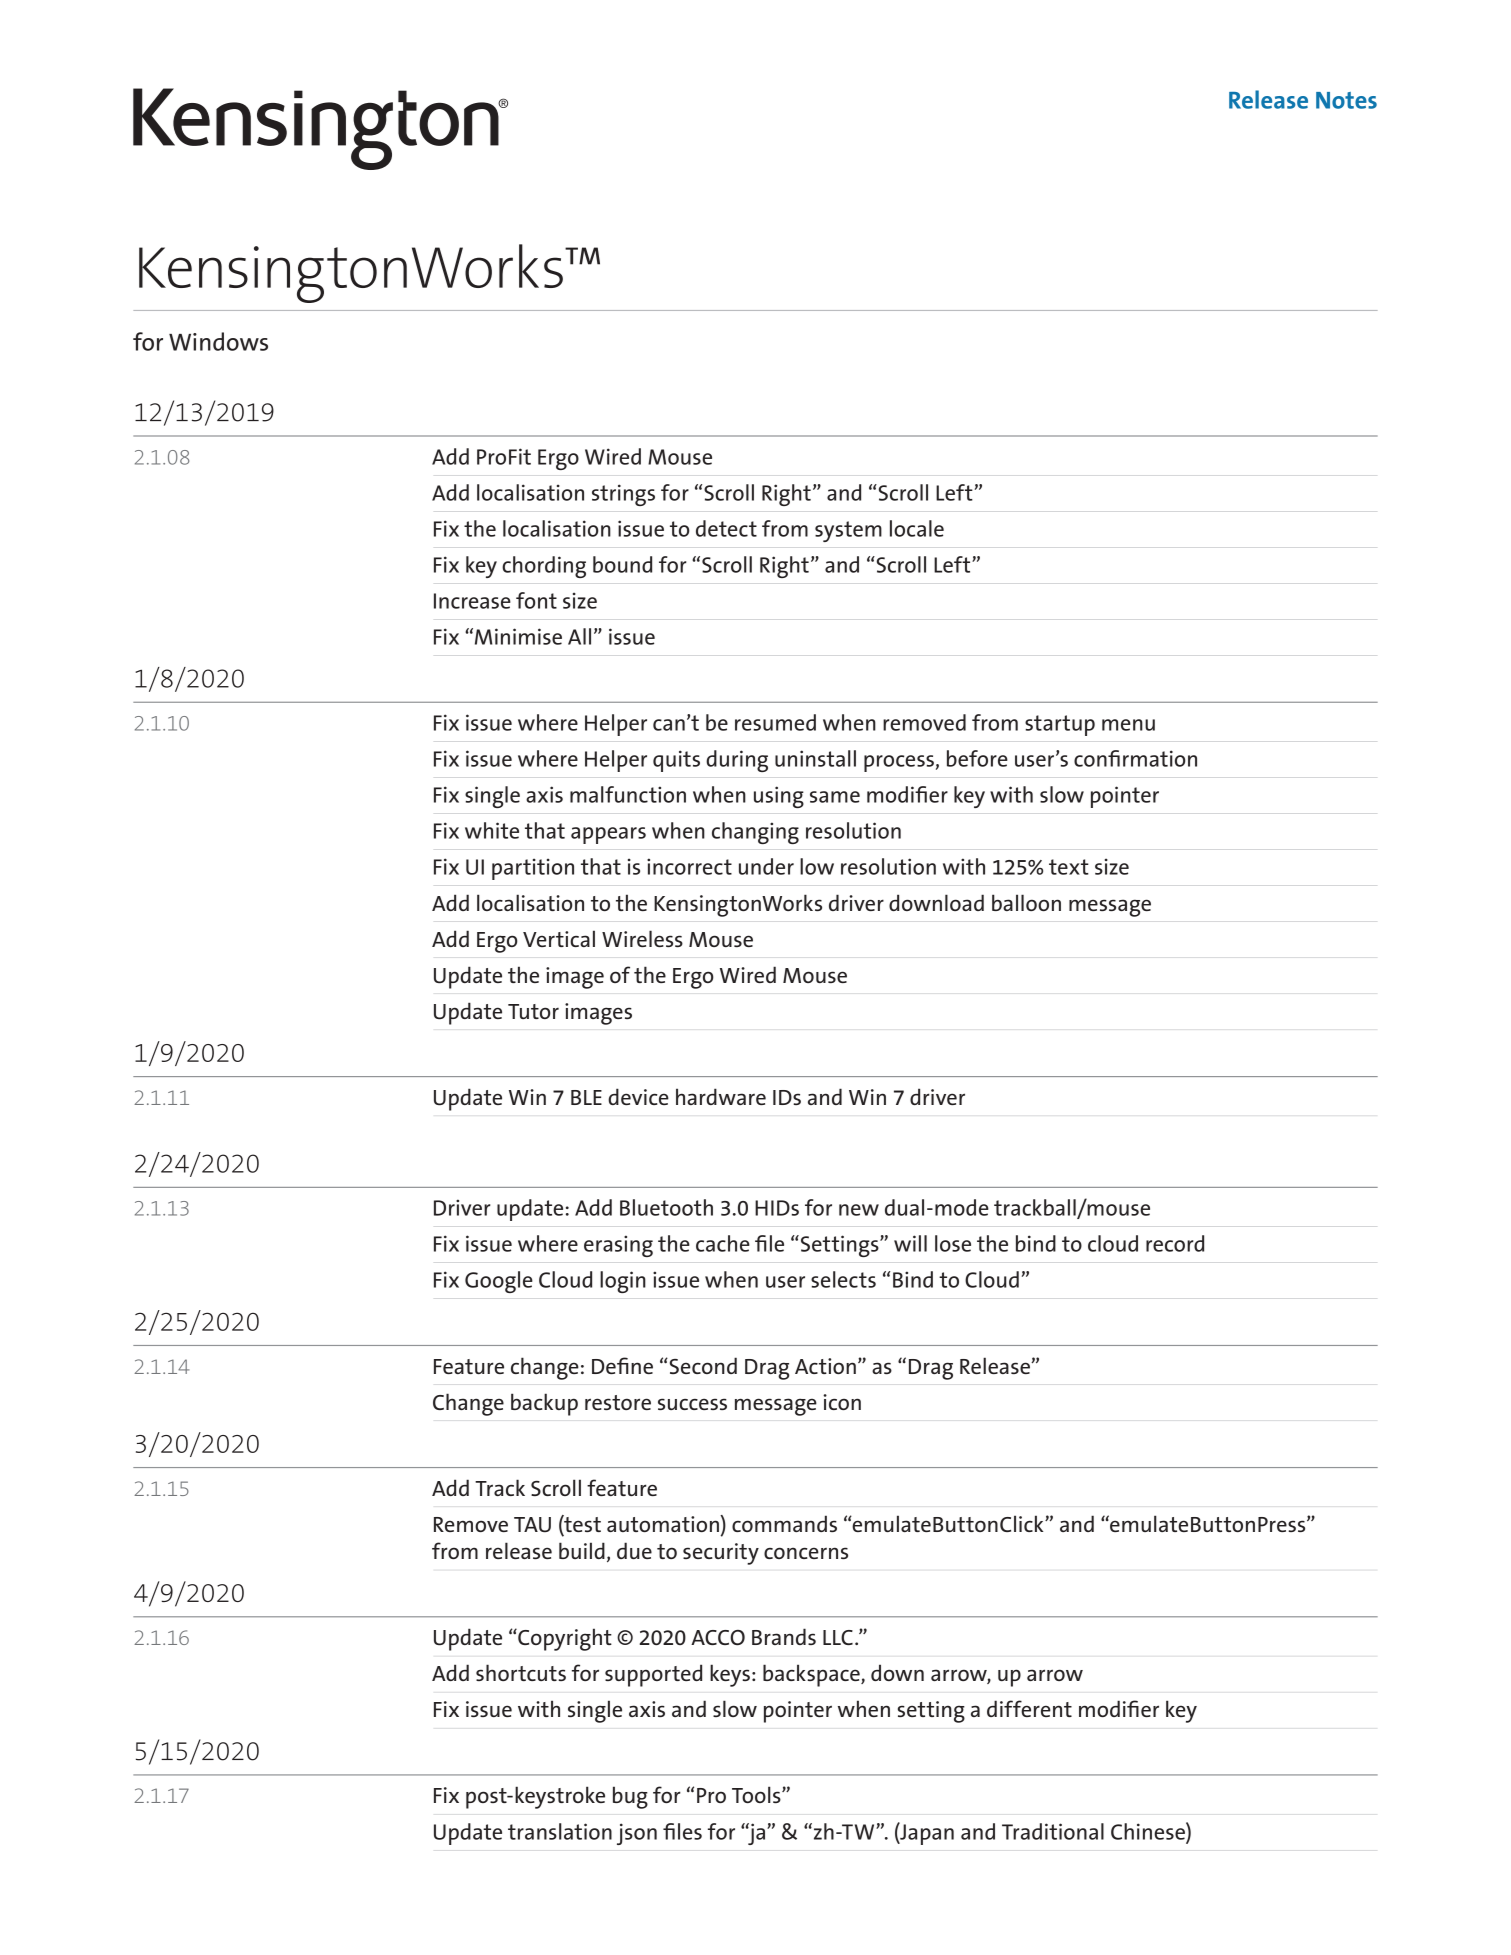 This screenshot has width=1511, height=1955. What do you see at coordinates (533, 1011) in the screenshot?
I see `Tutor` at bounding box center [533, 1011].
